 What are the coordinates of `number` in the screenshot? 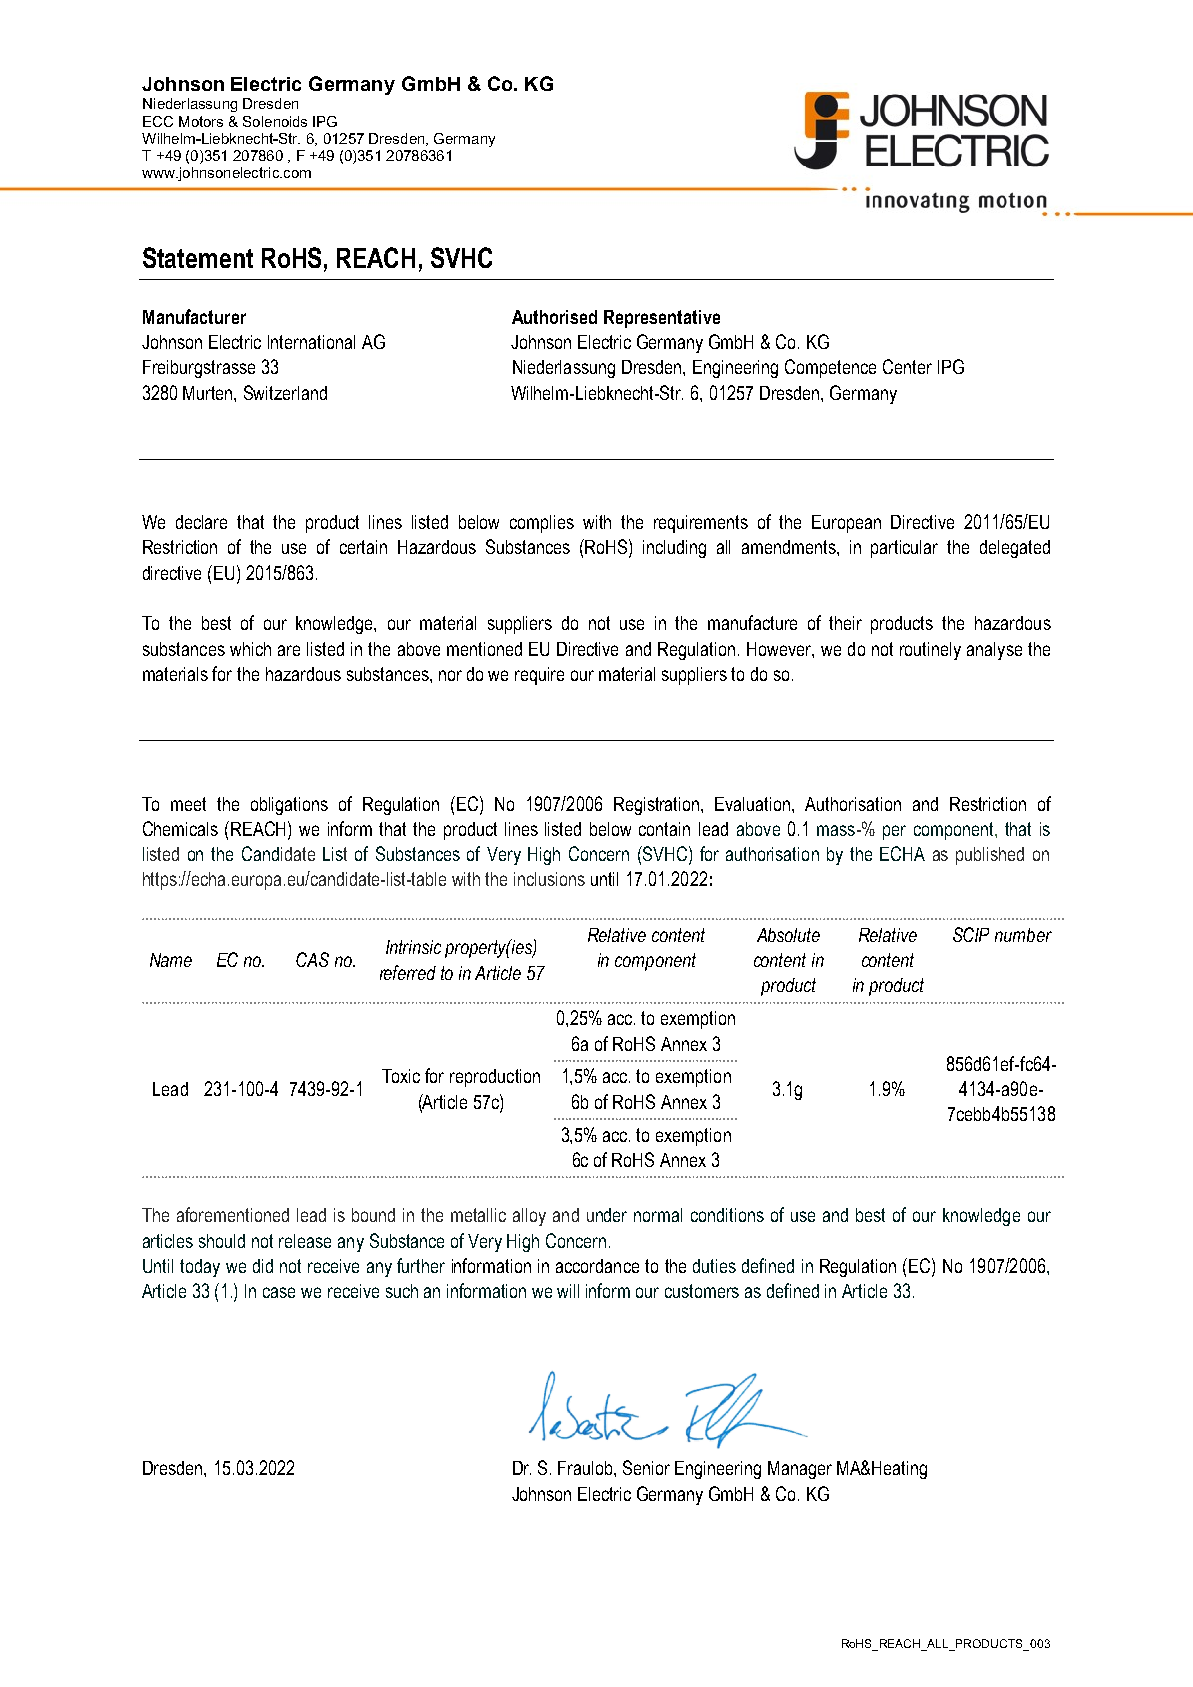 It's located at (1023, 935).
